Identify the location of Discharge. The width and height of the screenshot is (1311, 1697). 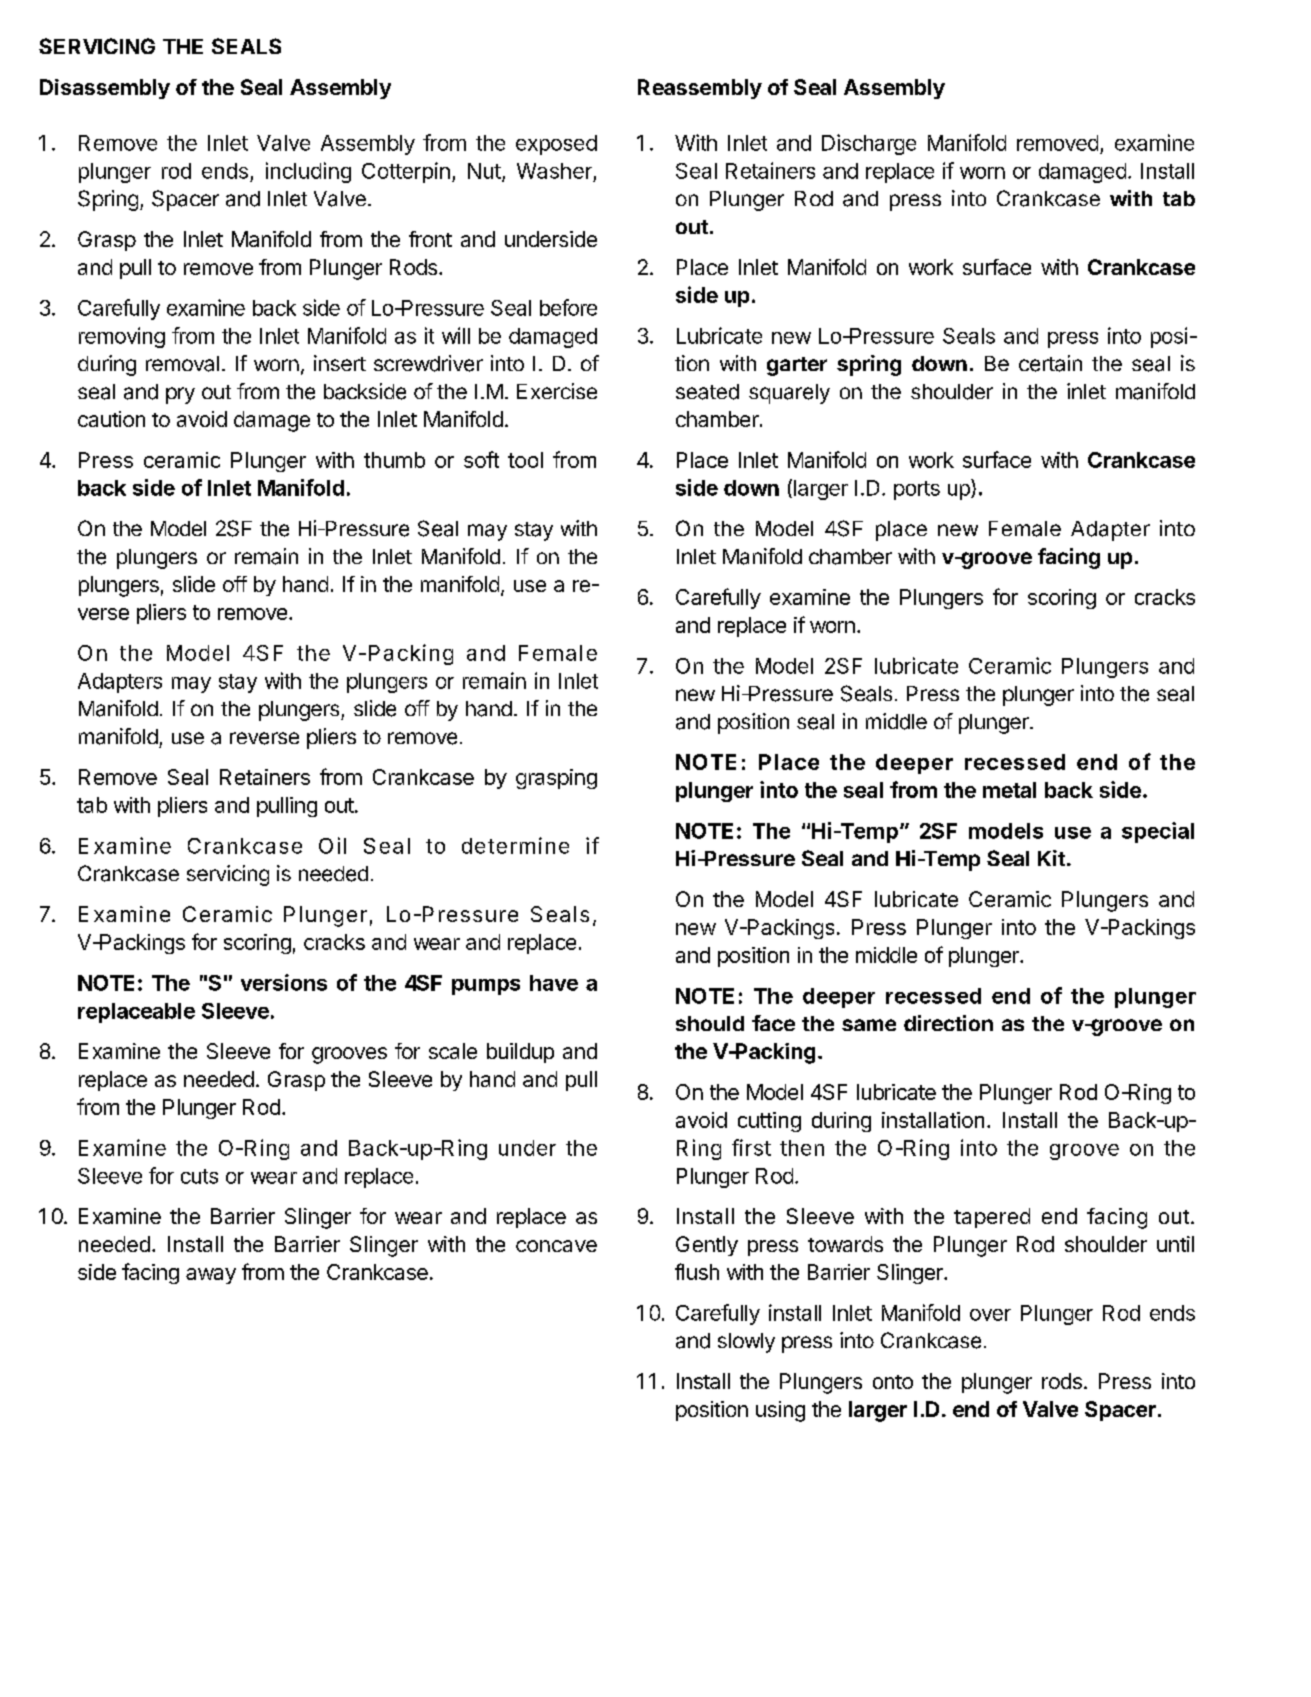
(869, 144).
